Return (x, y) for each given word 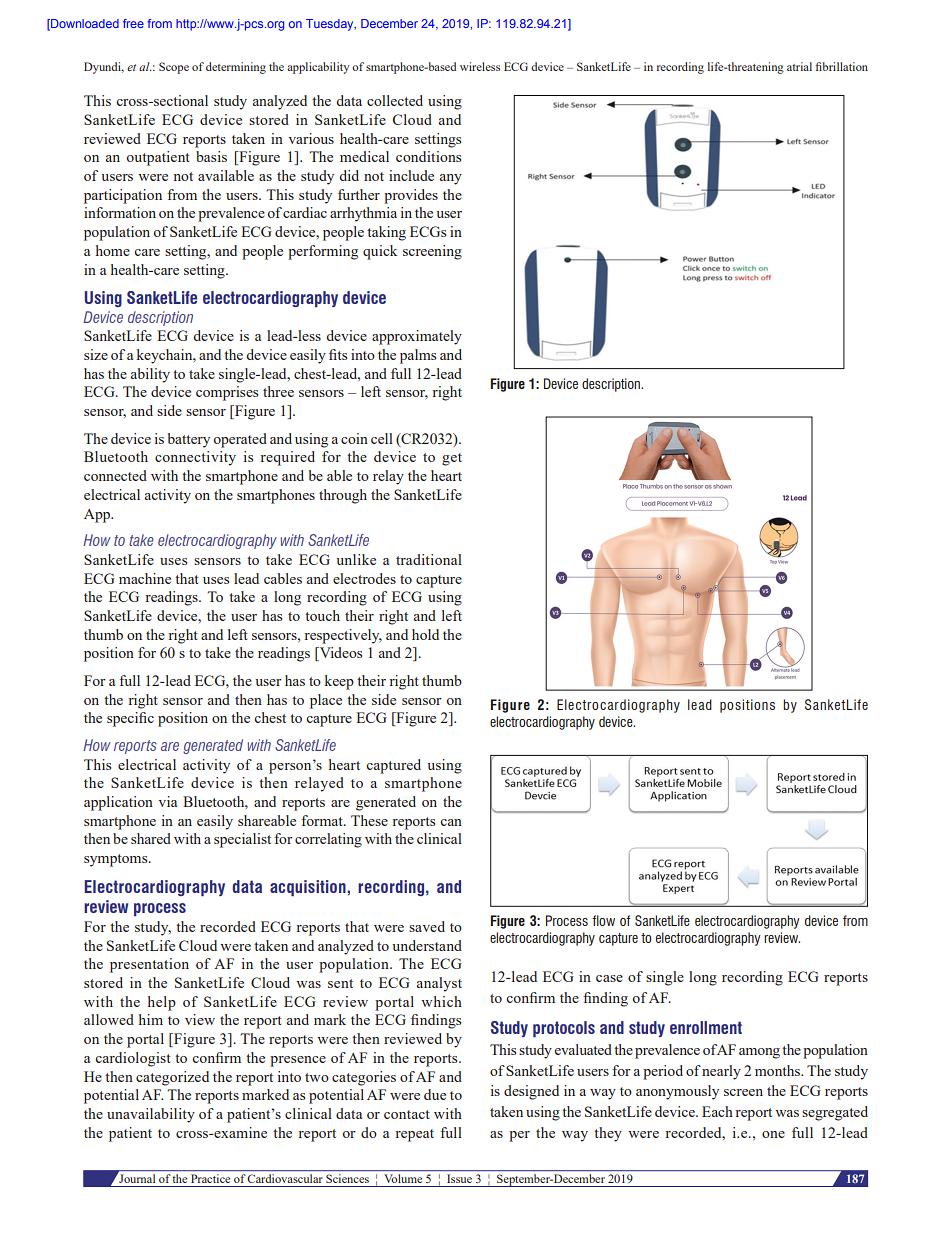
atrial (799, 66)
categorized (172, 1078)
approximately (417, 337)
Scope (174, 68)
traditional (429, 559)
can (451, 822)
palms (418, 356)
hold (425, 634)
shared (151, 838)
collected (395, 100)
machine (145, 578)
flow (603, 920)
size (96, 354)
